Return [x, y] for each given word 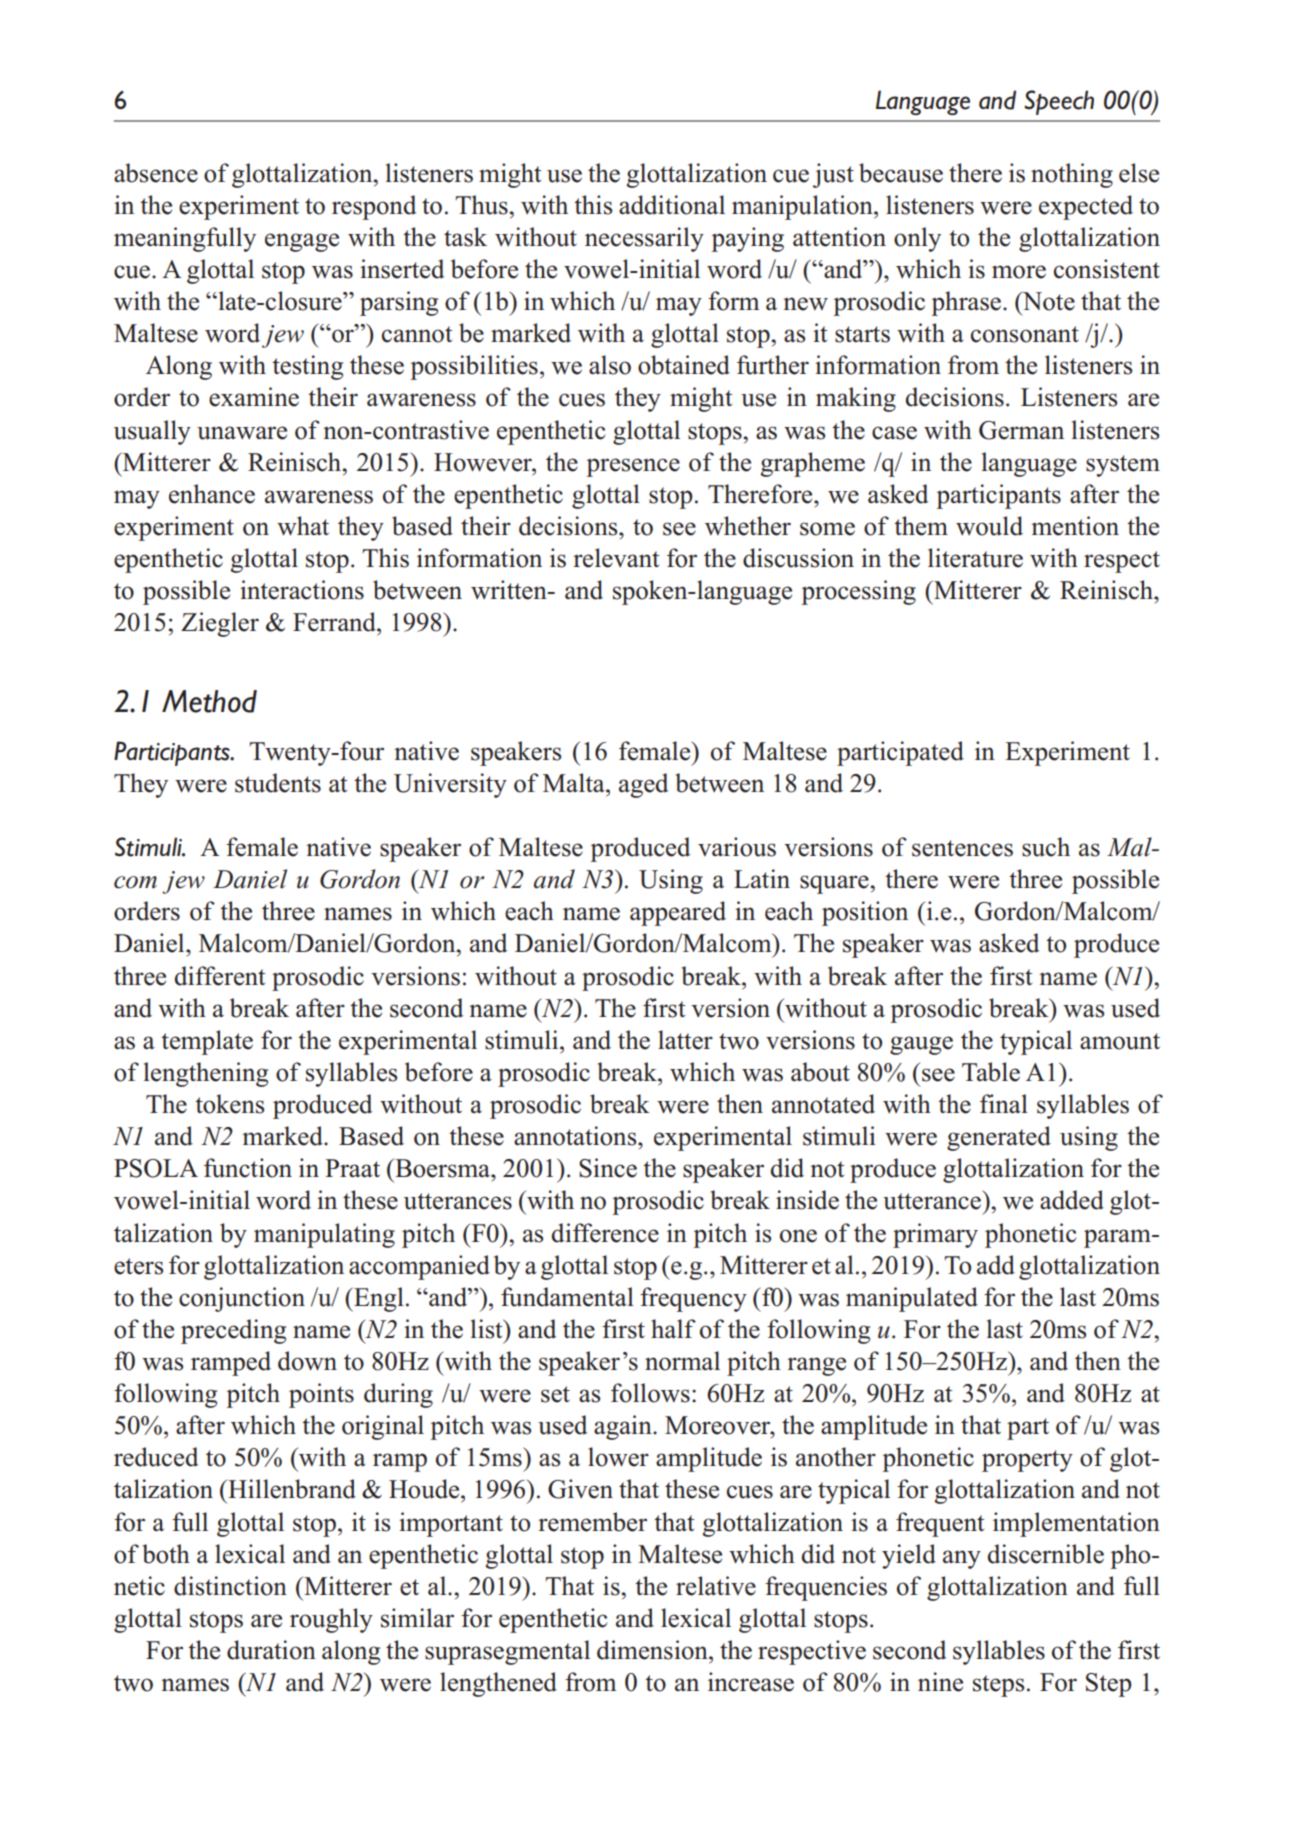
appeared [678, 913]
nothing [1072, 175]
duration [271, 1650]
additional [672, 205]
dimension [653, 1650]
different [220, 976]
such [1046, 847]
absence [156, 173]
